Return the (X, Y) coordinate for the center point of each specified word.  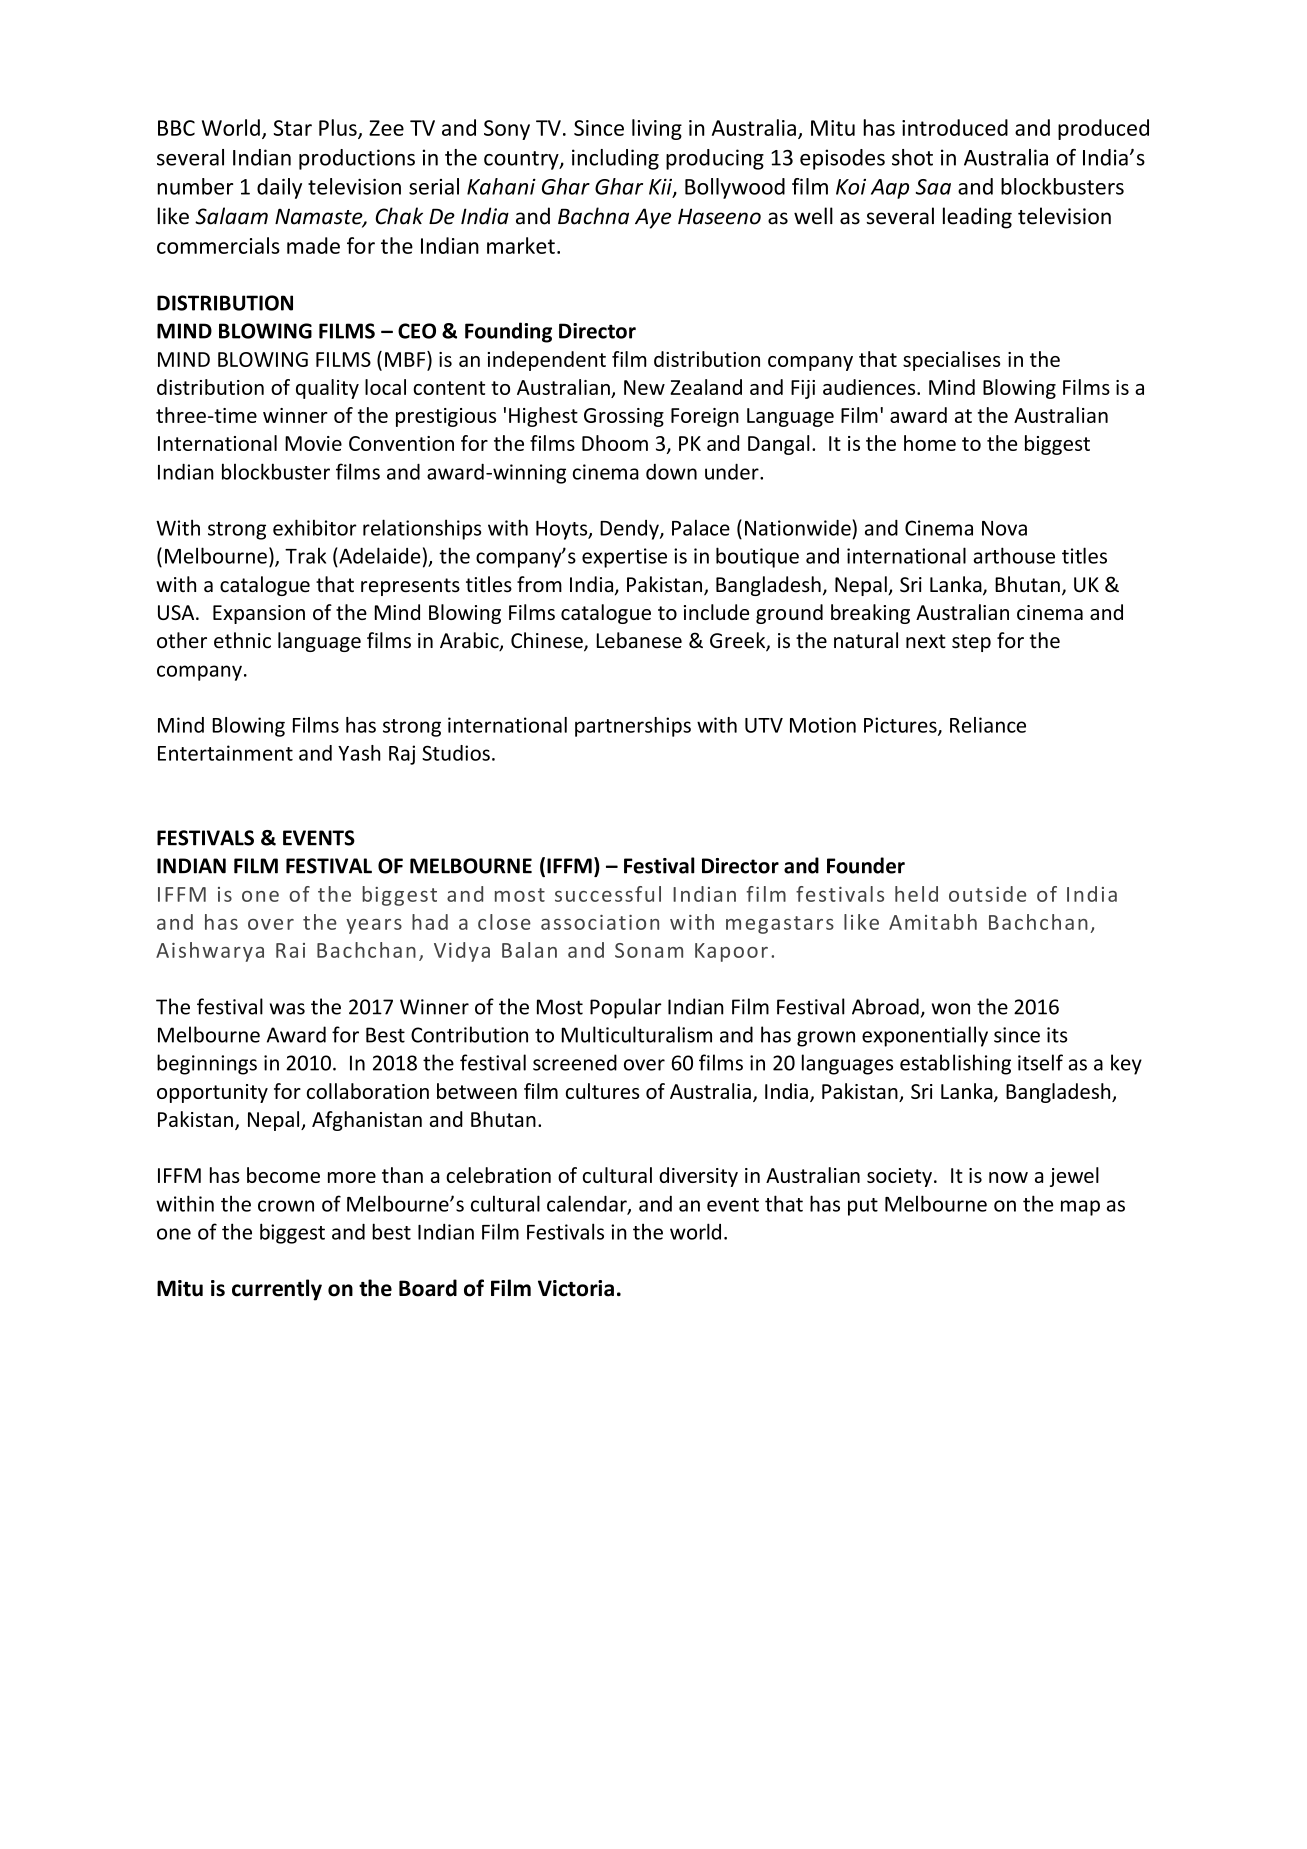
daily (279, 188)
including (615, 159)
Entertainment (225, 753)
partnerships (633, 727)
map (1080, 1208)
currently (277, 1290)
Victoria (576, 1288)
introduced (955, 127)
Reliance (988, 725)
